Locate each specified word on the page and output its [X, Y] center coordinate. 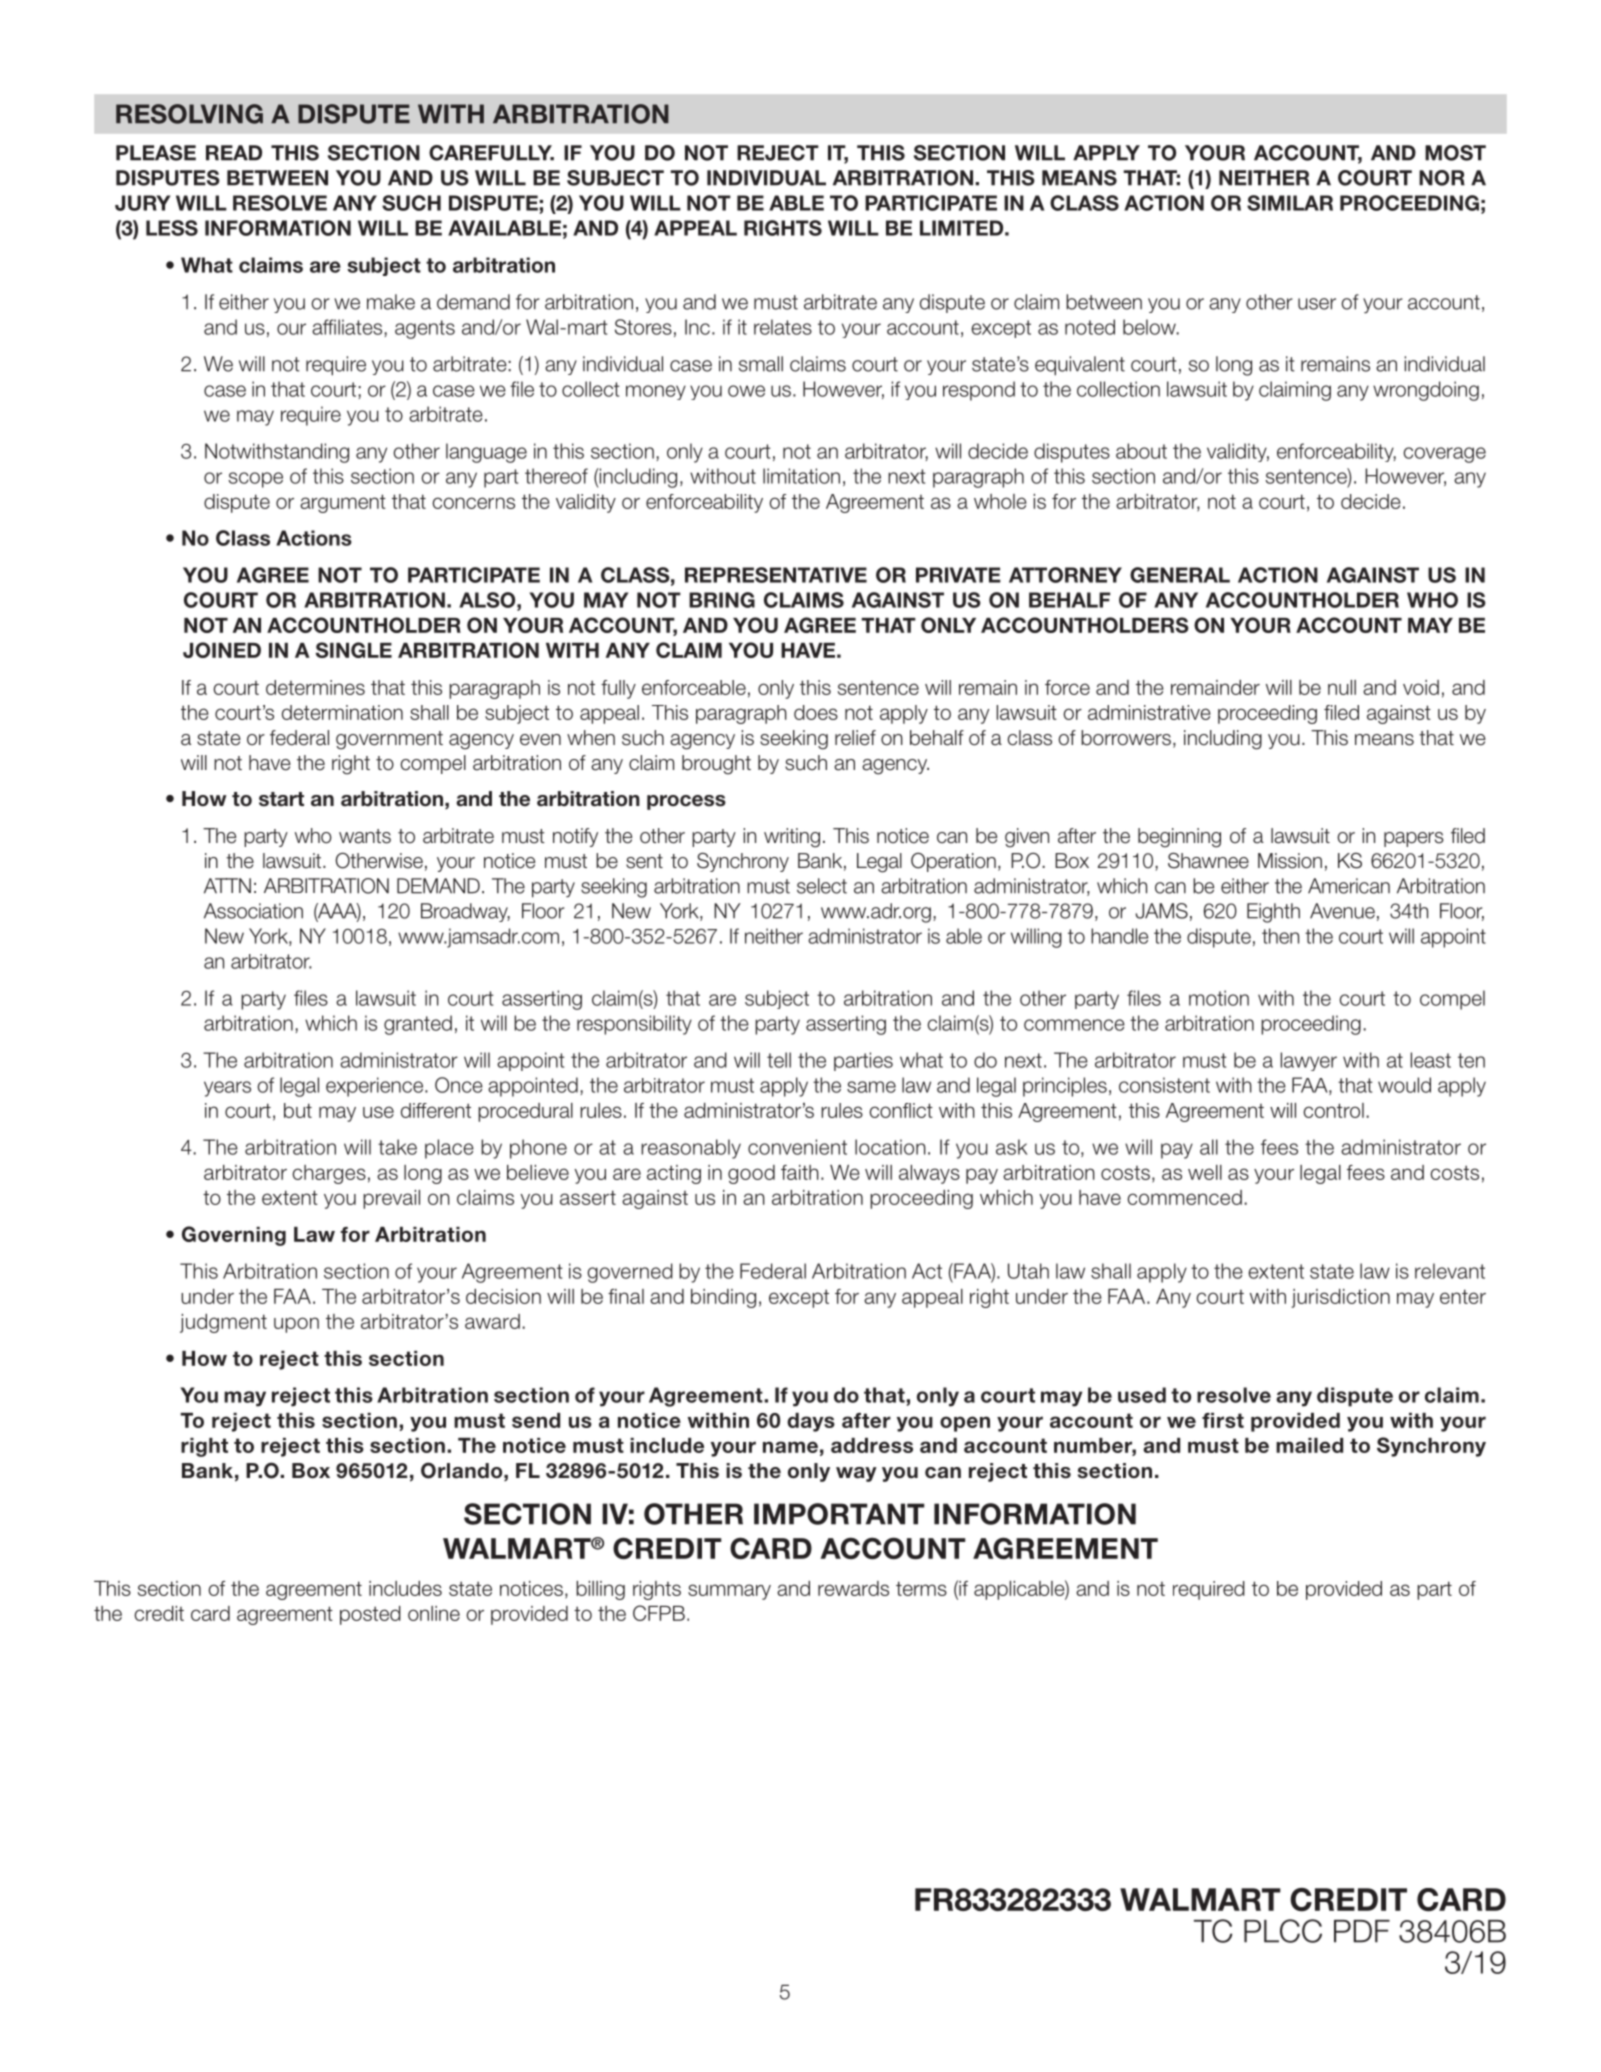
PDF [1362, 1931]
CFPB [659, 1613]
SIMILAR [1290, 203]
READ [234, 153]
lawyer [1309, 1061]
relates [783, 327]
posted [370, 1615]
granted [418, 1025]
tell [779, 1060]
